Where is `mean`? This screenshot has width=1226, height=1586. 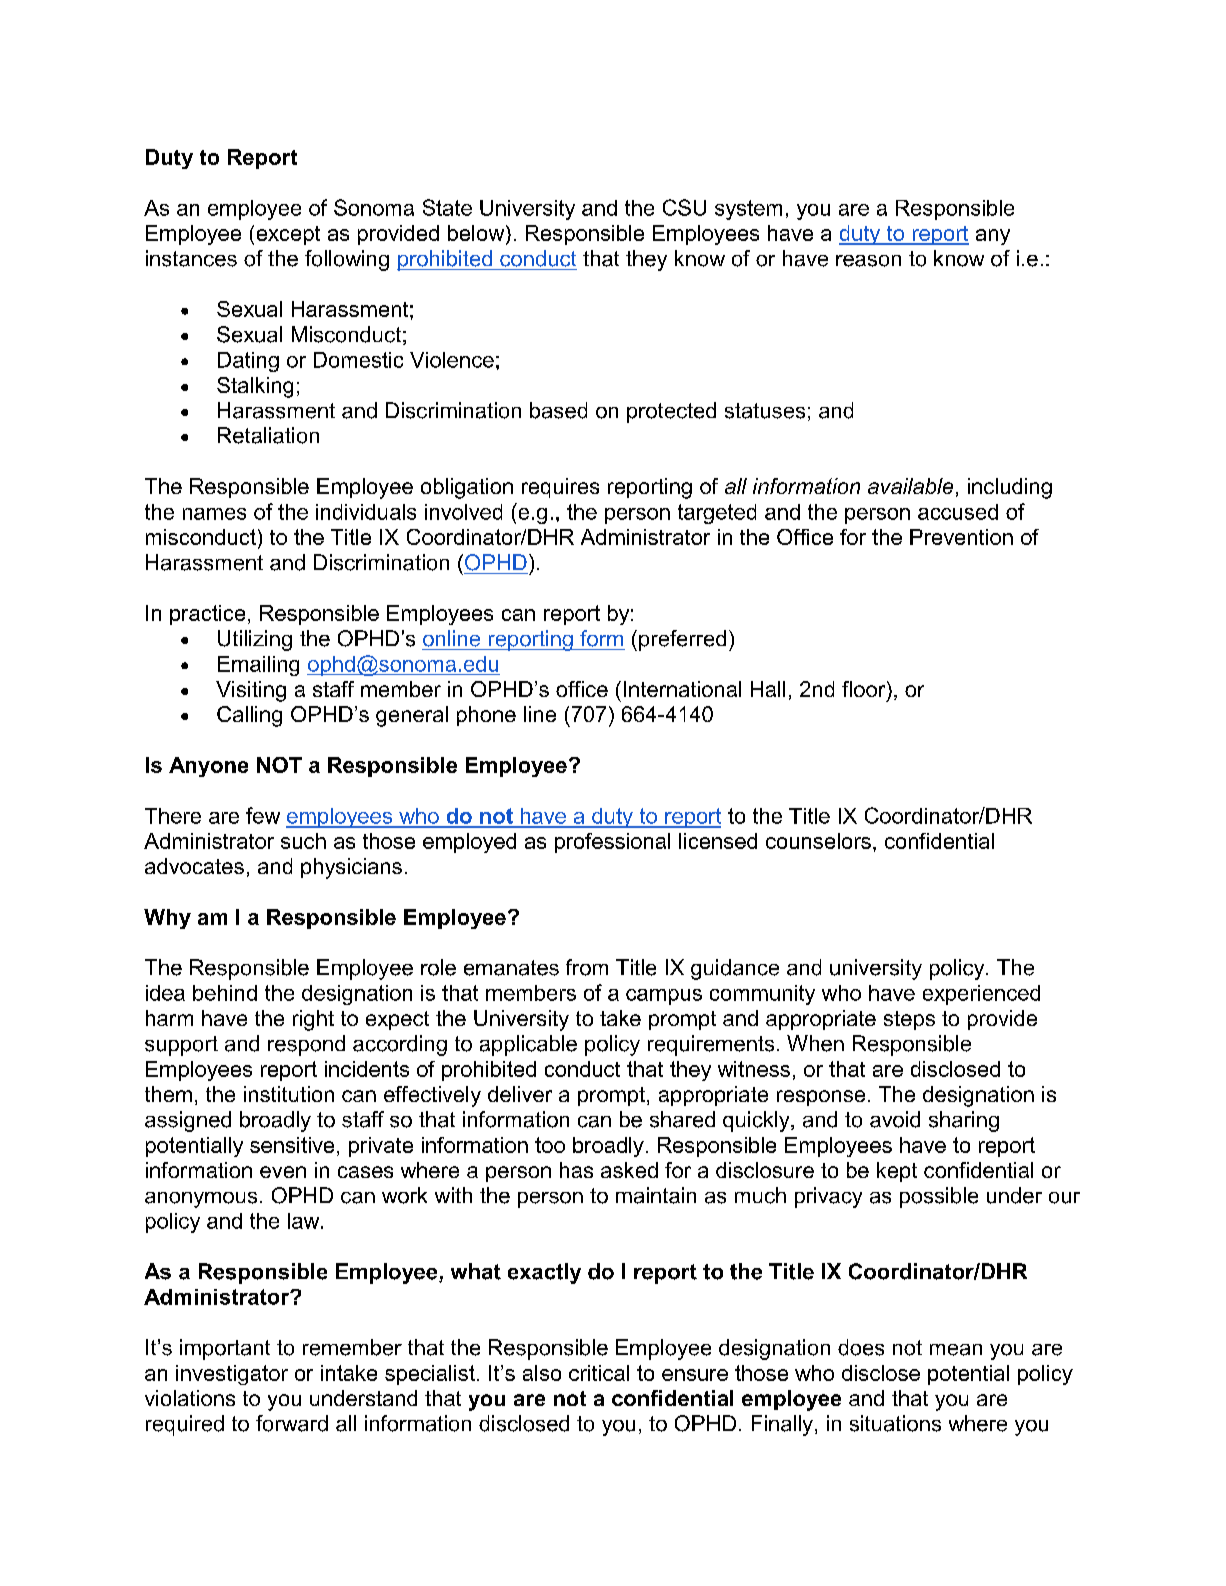 mean is located at coordinates (956, 1350).
